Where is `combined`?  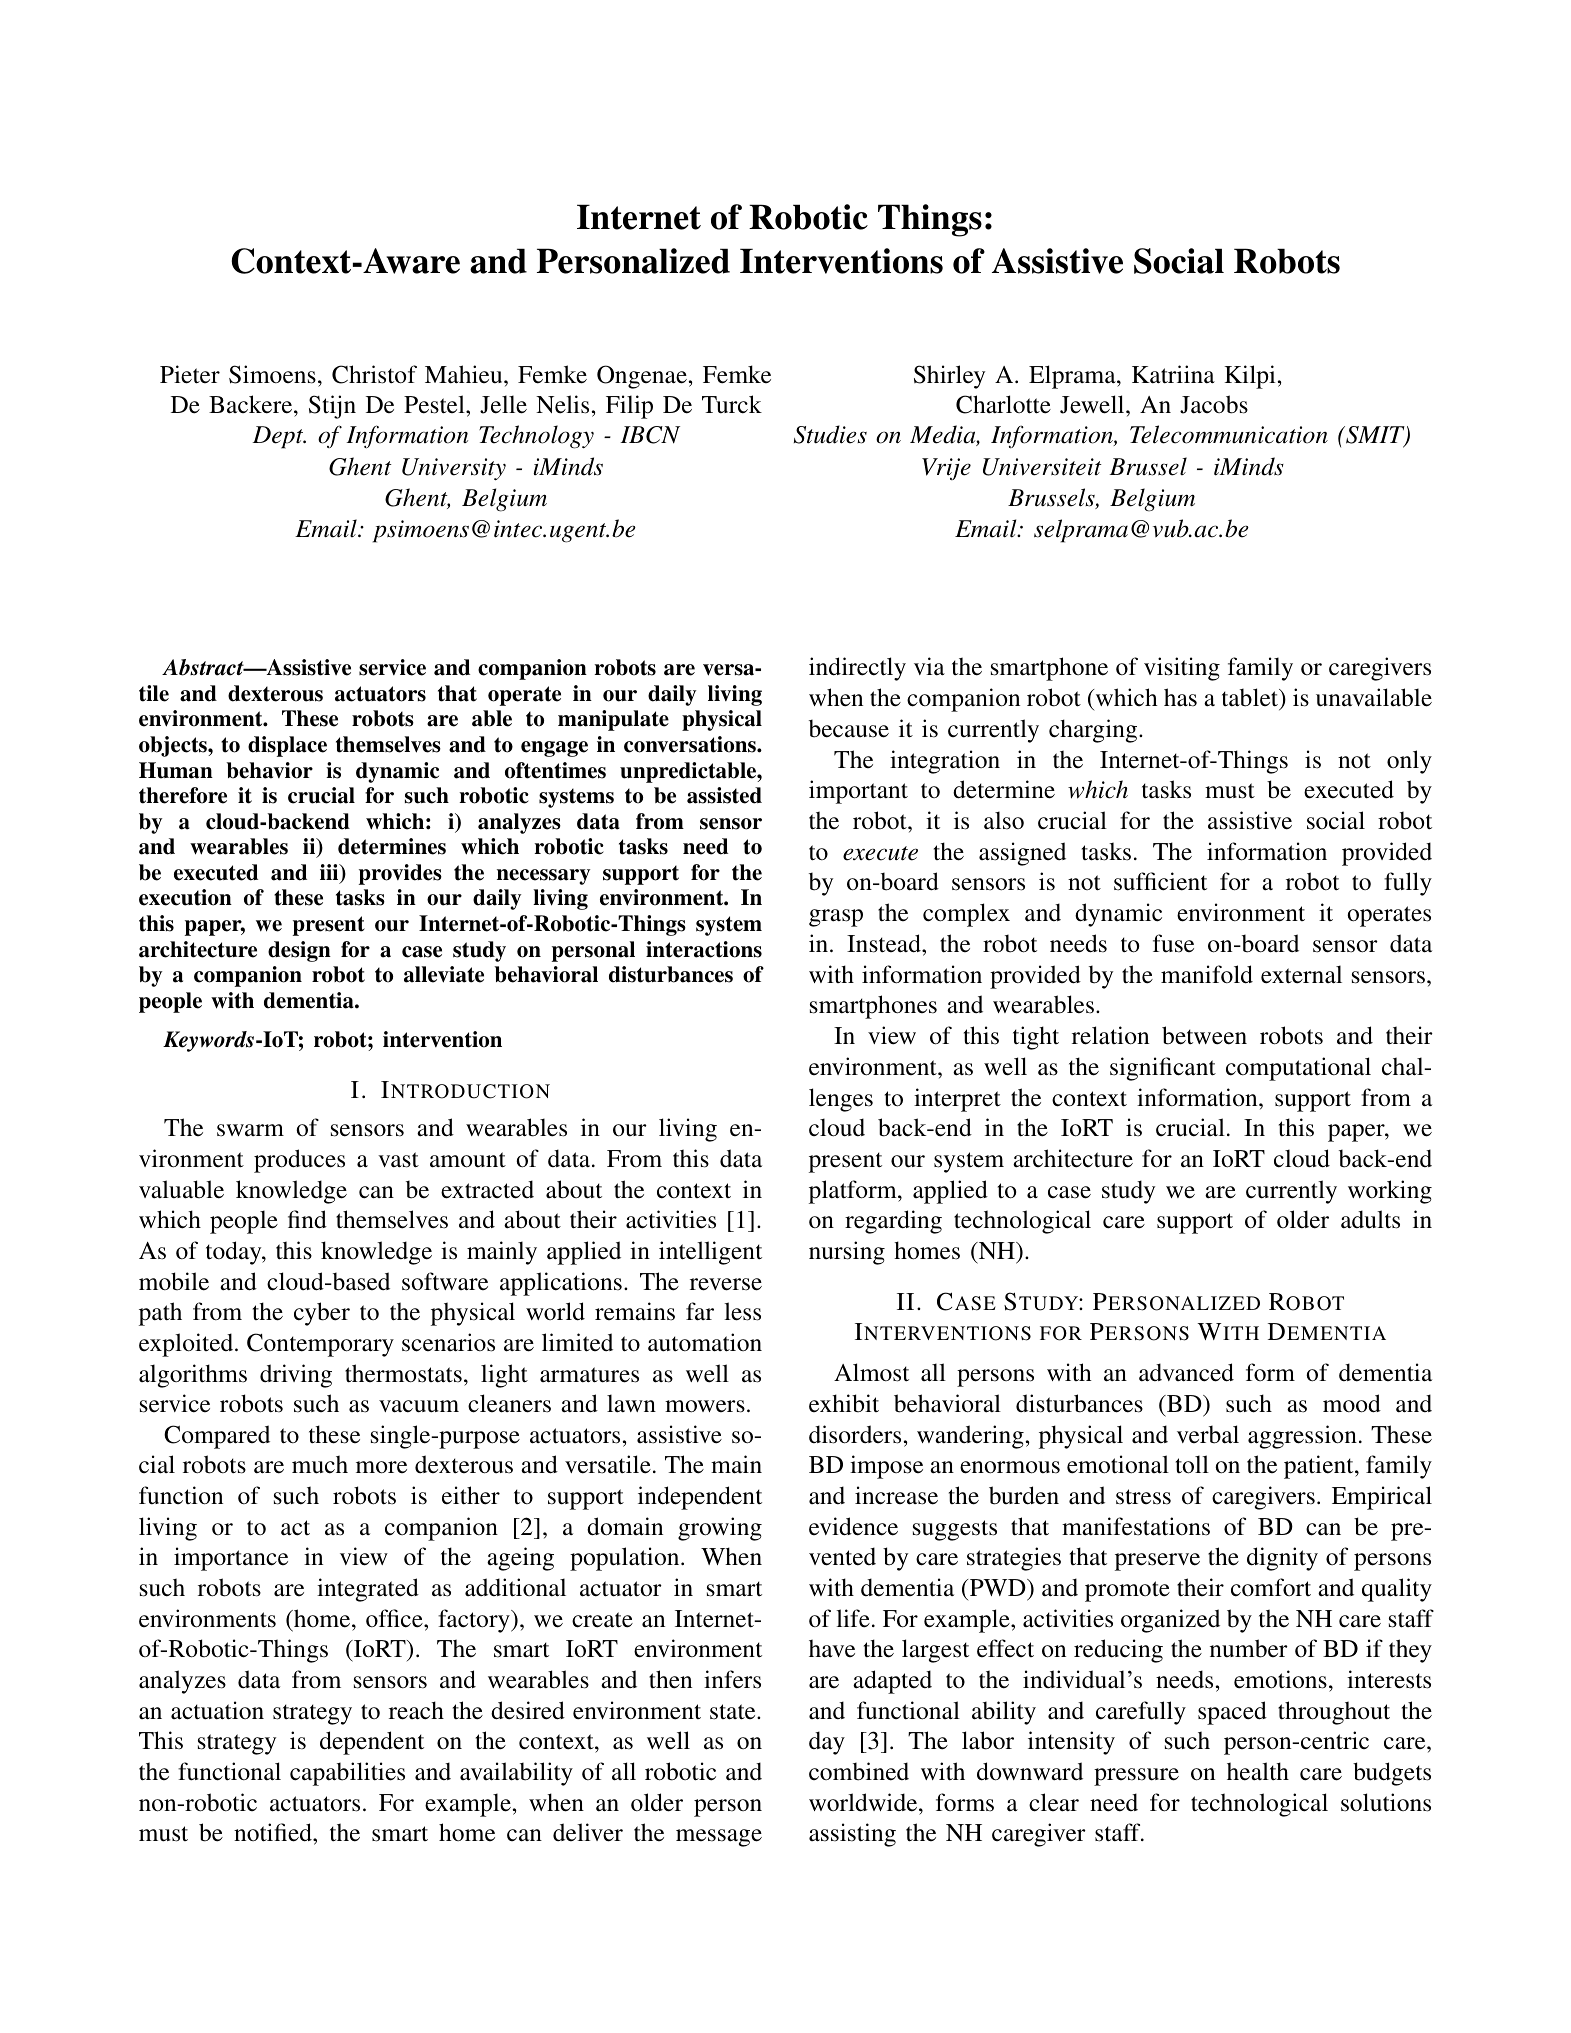
combined is located at coordinates (859, 1771).
